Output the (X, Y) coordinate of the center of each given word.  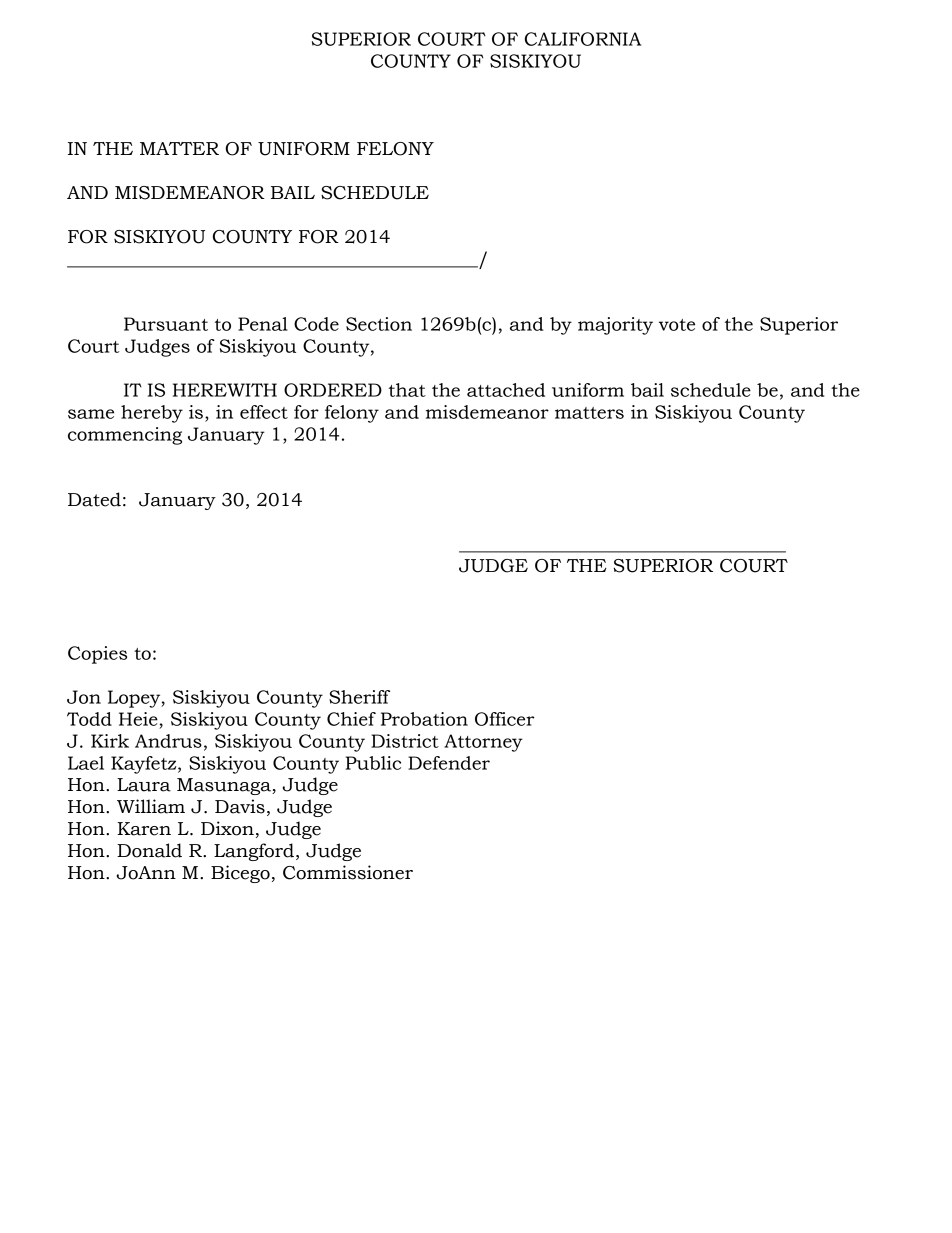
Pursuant (166, 324)
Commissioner (348, 872)
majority (615, 326)
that (407, 390)
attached (506, 390)
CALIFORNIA (583, 39)
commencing (125, 436)
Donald (149, 850)
